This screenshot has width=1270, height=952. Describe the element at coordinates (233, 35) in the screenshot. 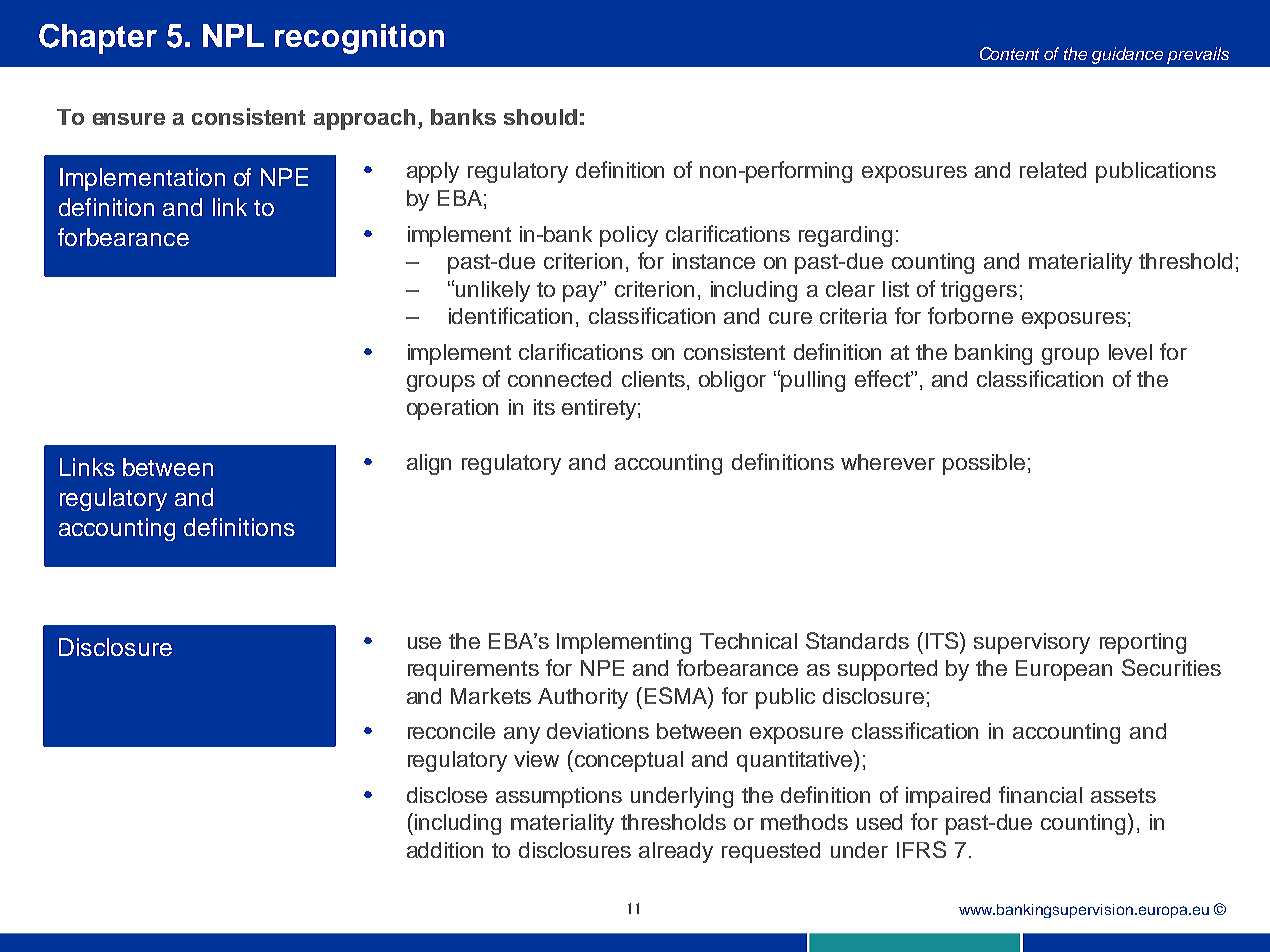

I see `NPL` at that location.
